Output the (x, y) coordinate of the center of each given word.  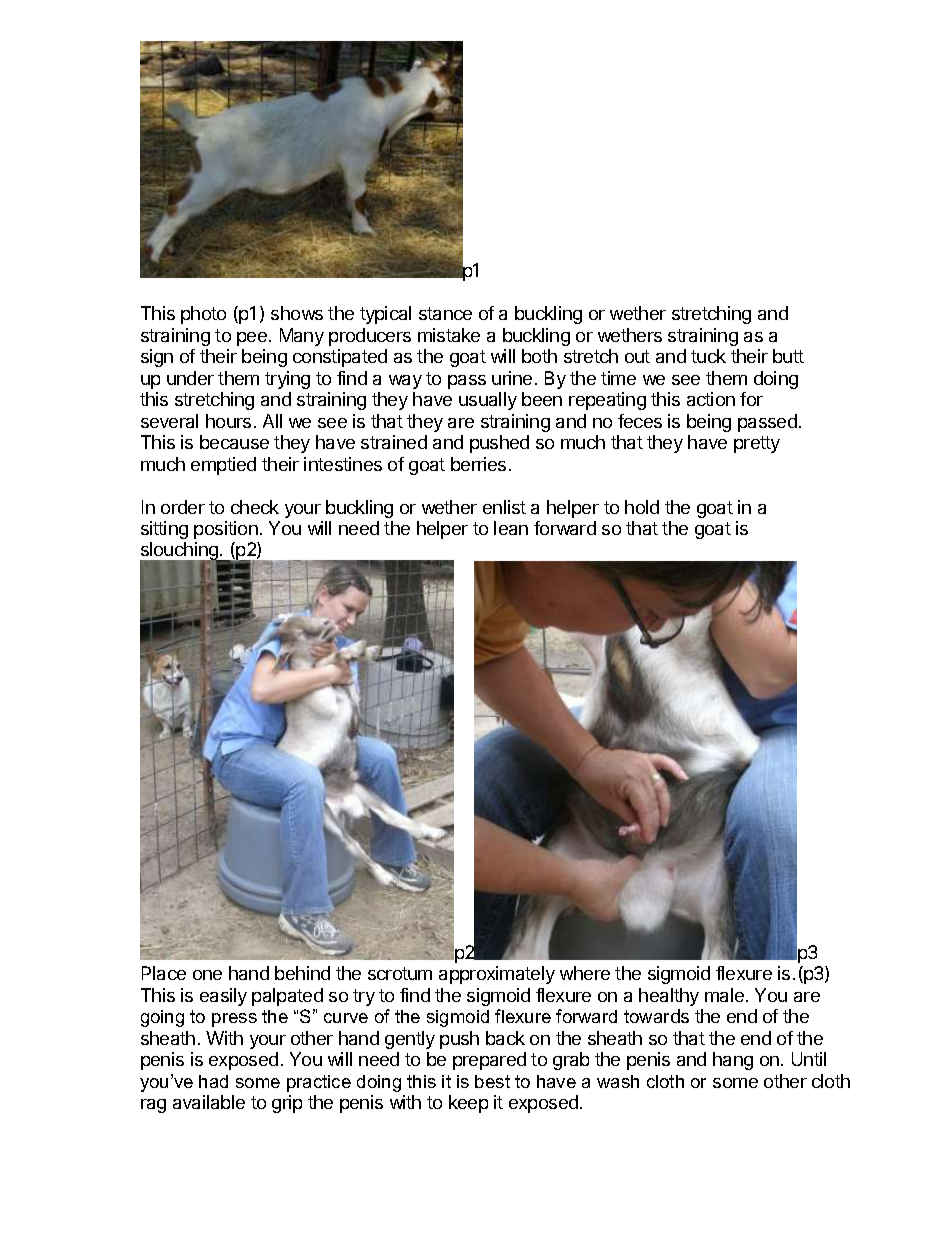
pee (252, 339)
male (724, 995)
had (213, 1081)
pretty (757, 444)
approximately (497, 975)
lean (511, 528)
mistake (449, 335)
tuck (708, 356)
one (207, 975)
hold (642, 507)
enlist (504, 507)
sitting (164, 530)
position (226, 530)
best (492, 1081)
